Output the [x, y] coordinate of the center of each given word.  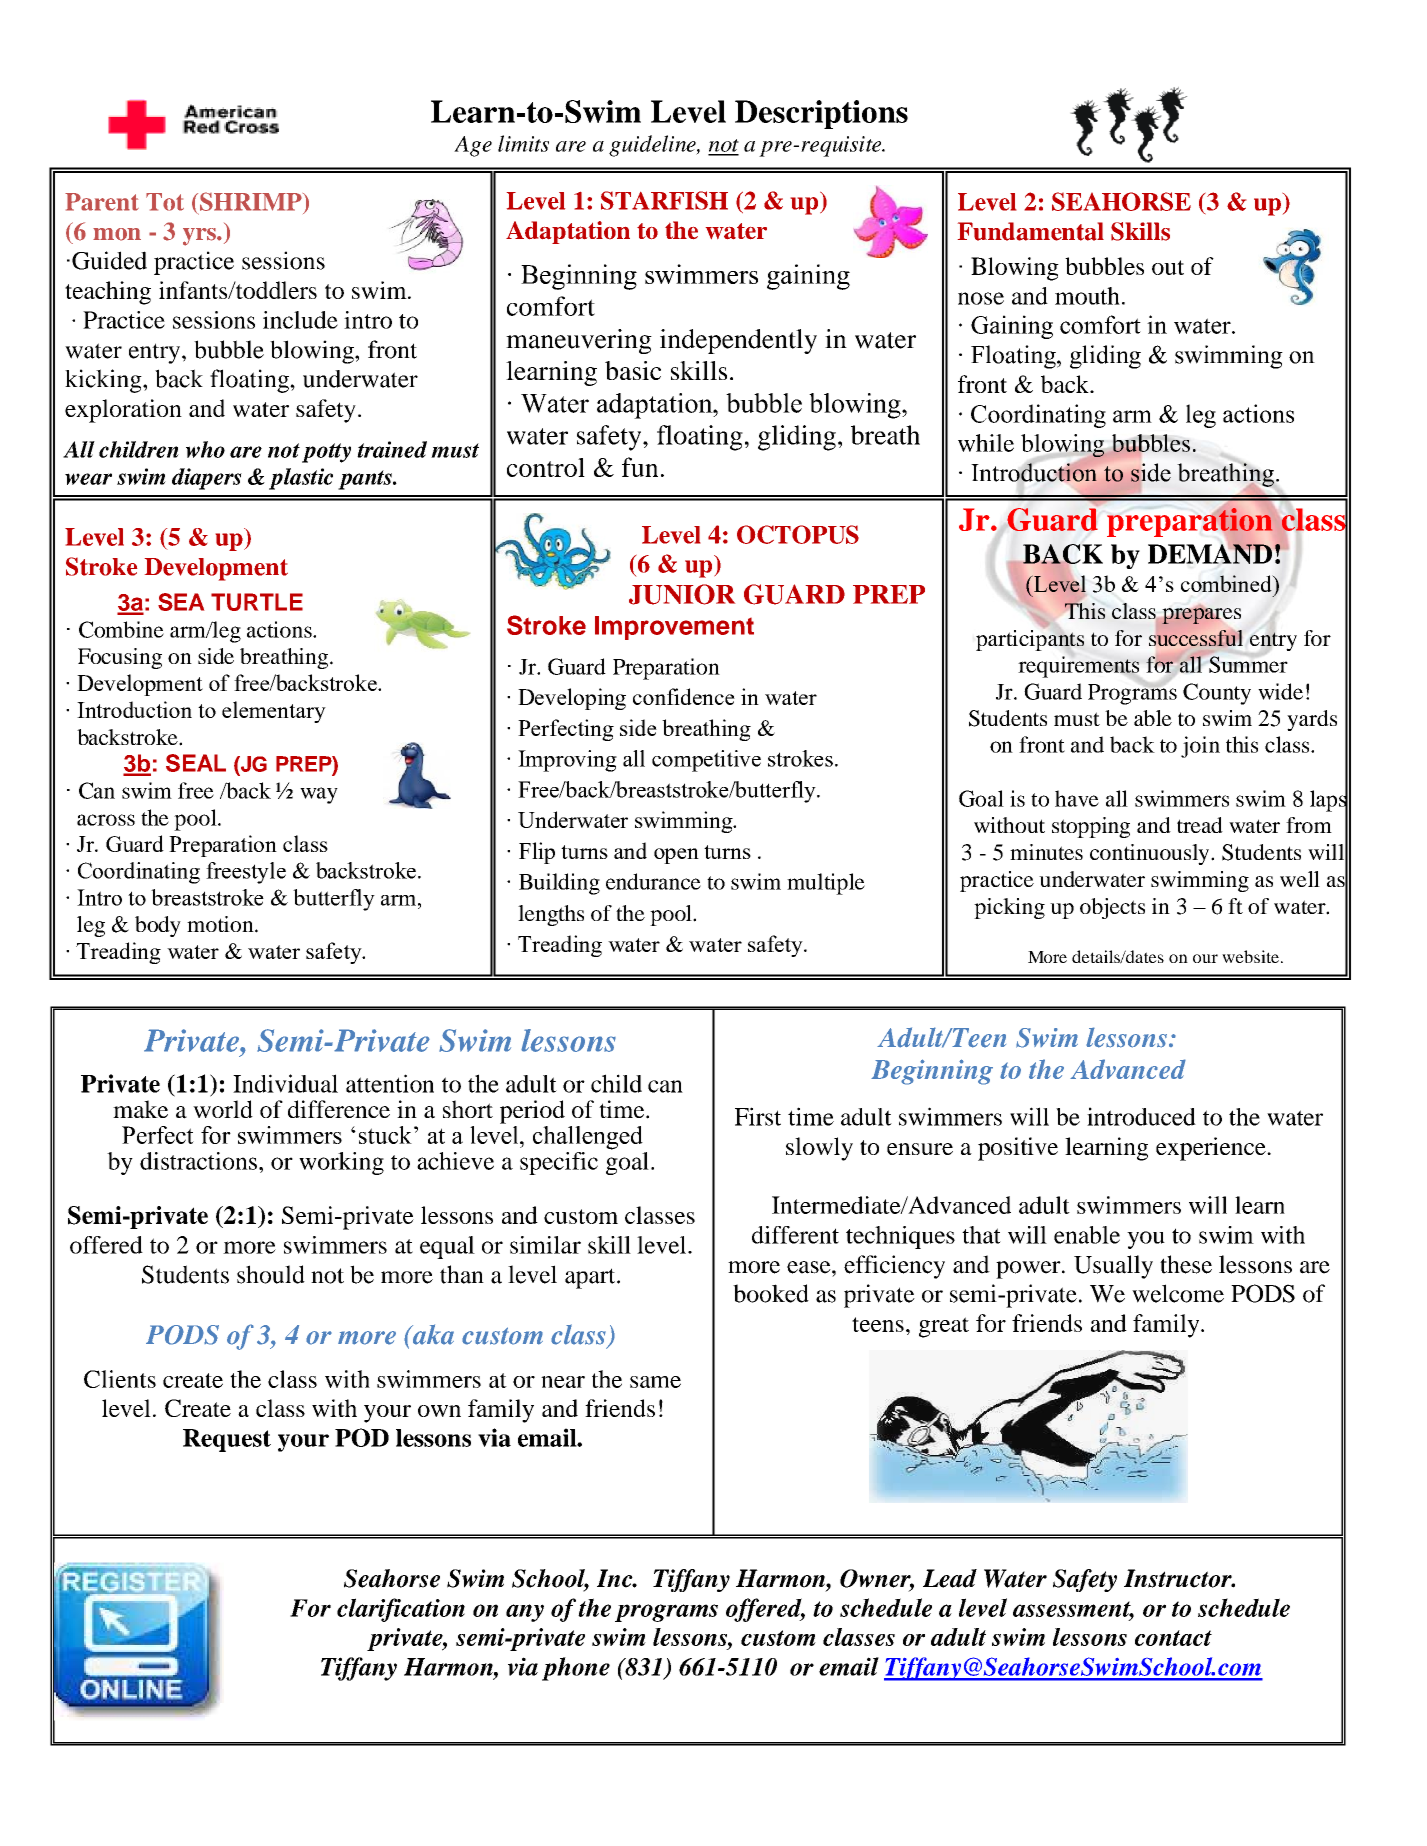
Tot [165, 202]
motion [221, 924]
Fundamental [1031, 231]
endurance [653, 881]
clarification [401, 1610]
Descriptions [821, 114]
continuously [1151, 854]
